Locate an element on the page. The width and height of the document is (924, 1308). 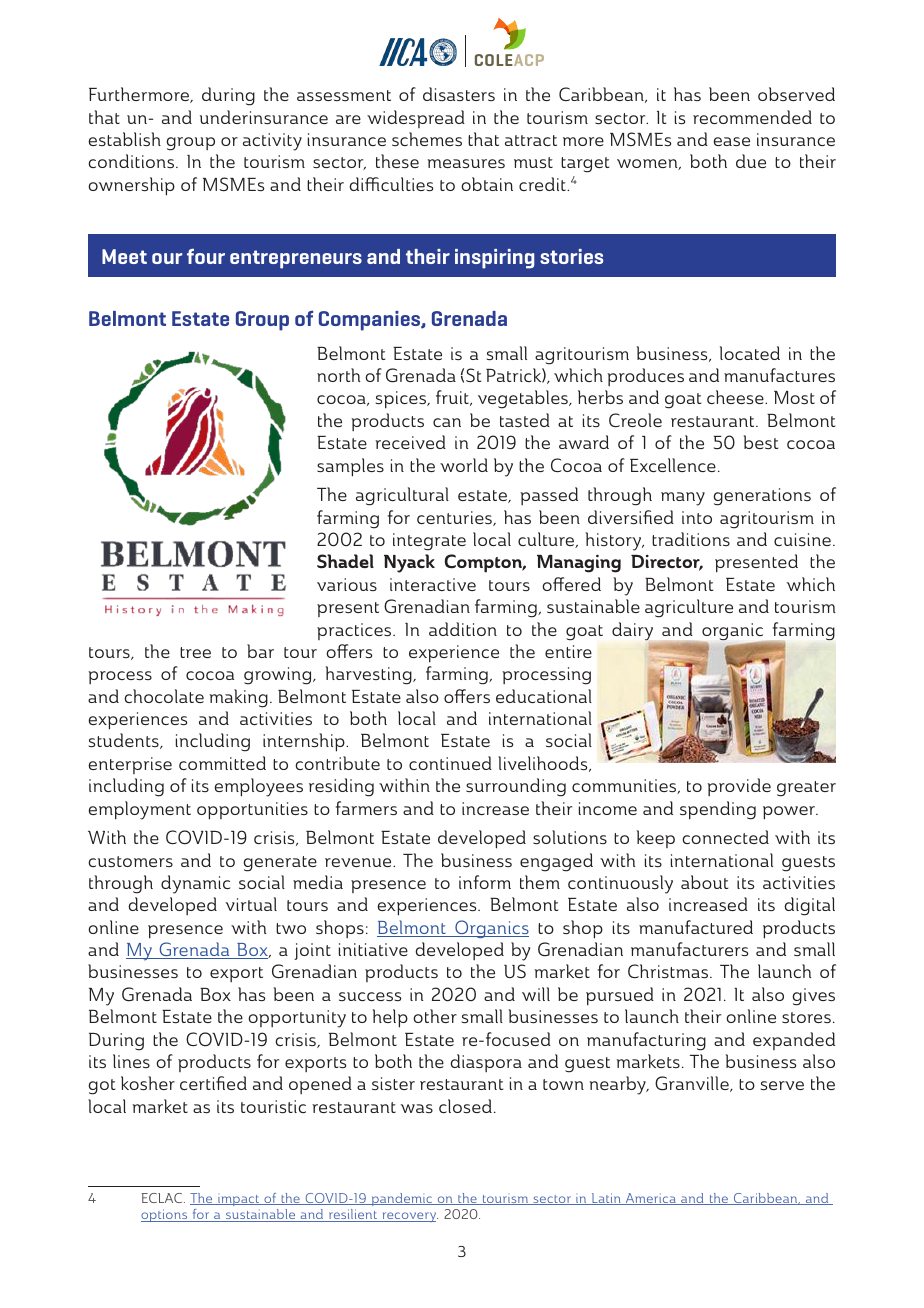
inform is located at coordinates (485, 882).
